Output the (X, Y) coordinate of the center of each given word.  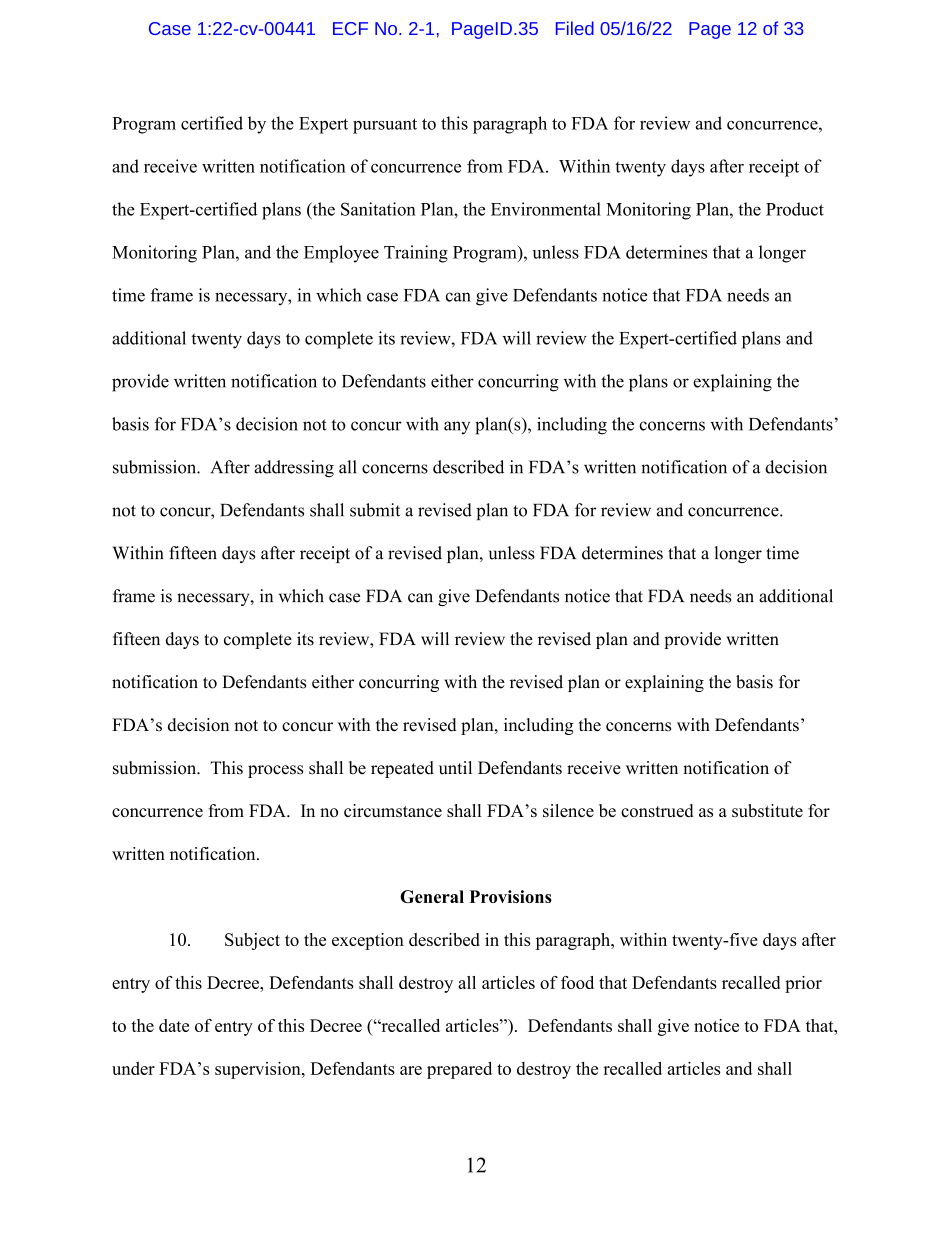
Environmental (546, 209)
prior (803, 984)
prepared (459, 1070)
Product (795, 209)
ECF (350, 28)
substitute (767, 810)
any (457, 427)
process (276, 771)
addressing (294, 469)
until (455, 768)
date (174, 1025)
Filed (575, 28)
